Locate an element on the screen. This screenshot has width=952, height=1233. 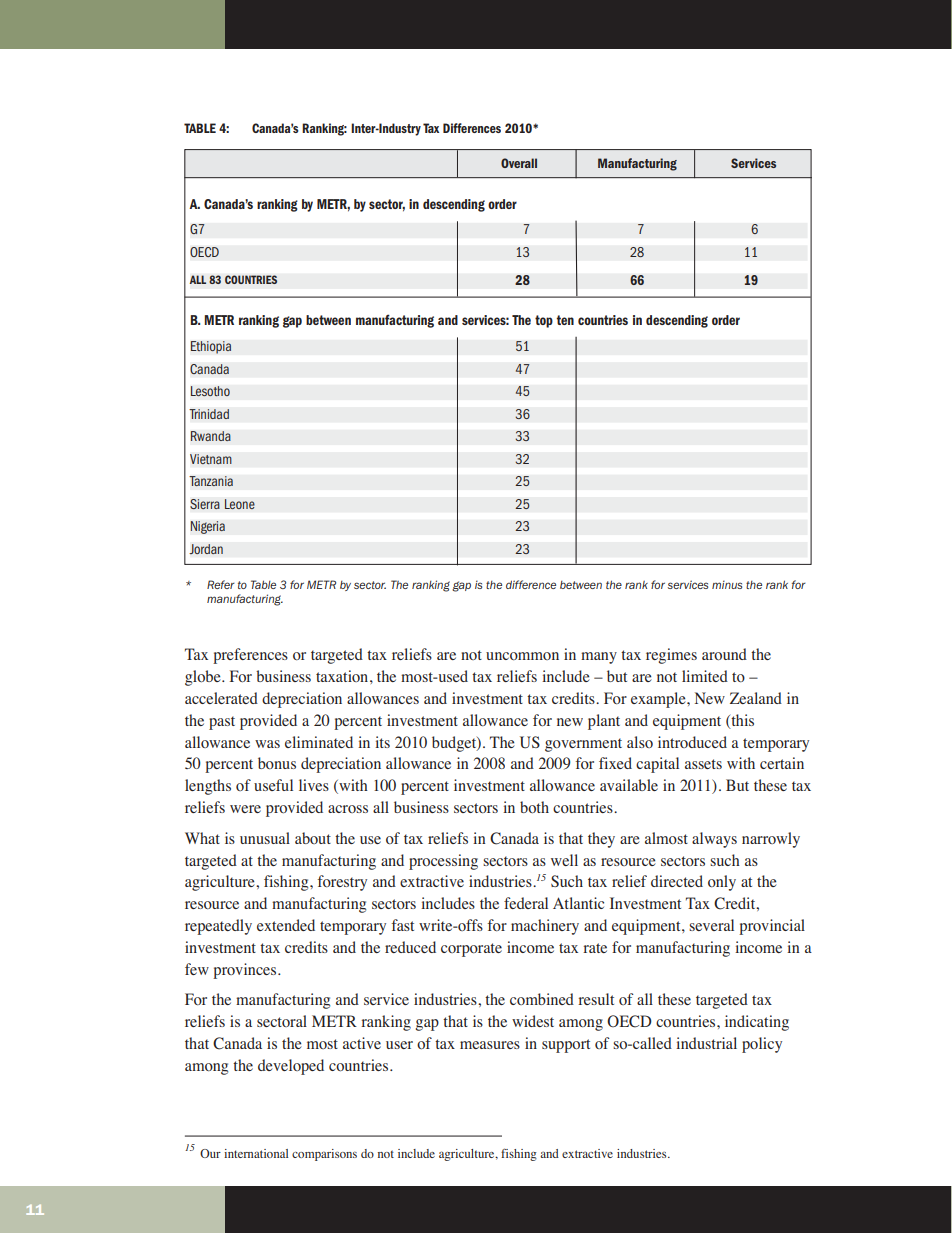
around is located at coordinates (724, 654).
